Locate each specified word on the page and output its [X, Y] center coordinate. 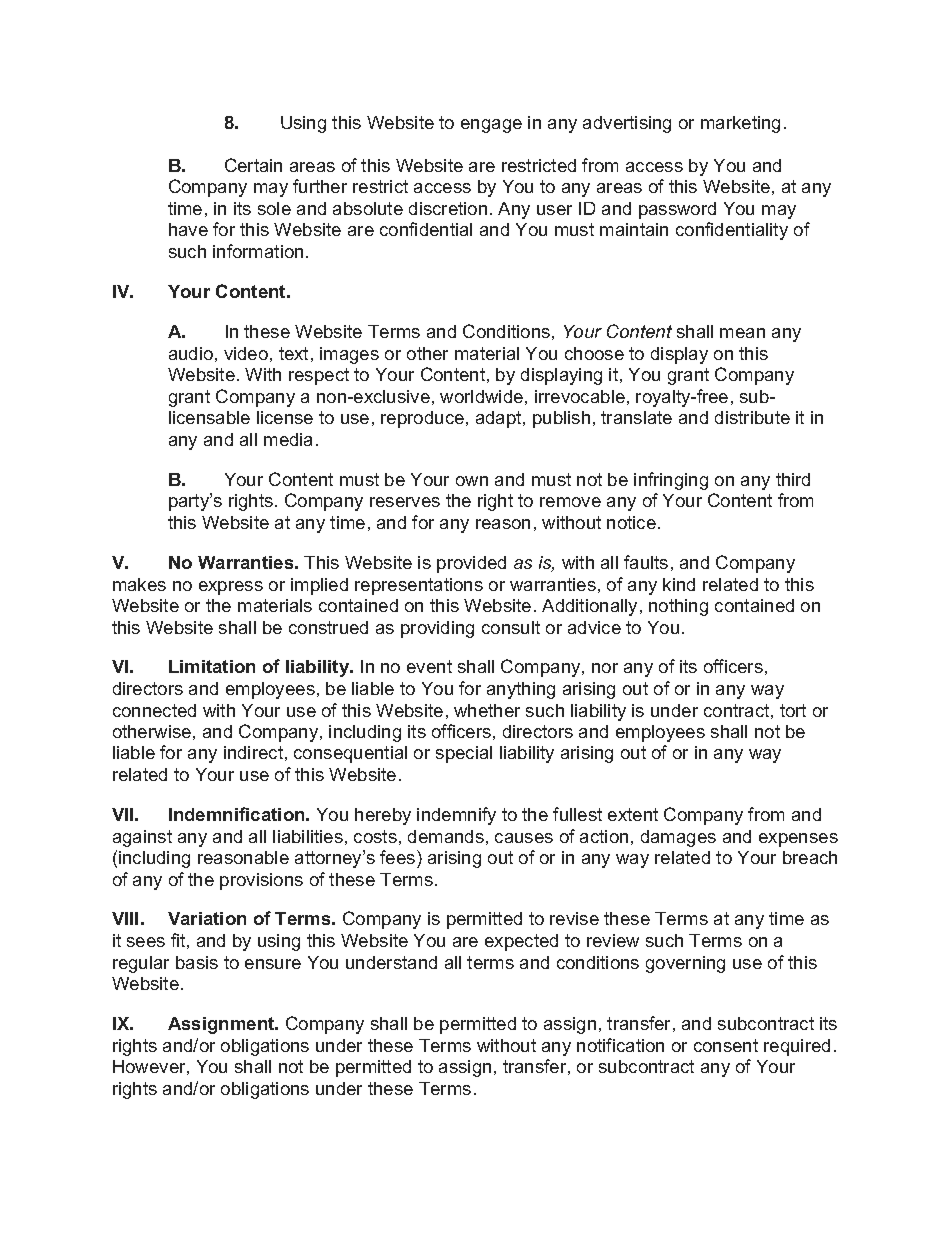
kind [679, 584]
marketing [740, 124]
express [231, 588]
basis [197, 962]
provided [471, 564]
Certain [253, 165]
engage [491, 126]
